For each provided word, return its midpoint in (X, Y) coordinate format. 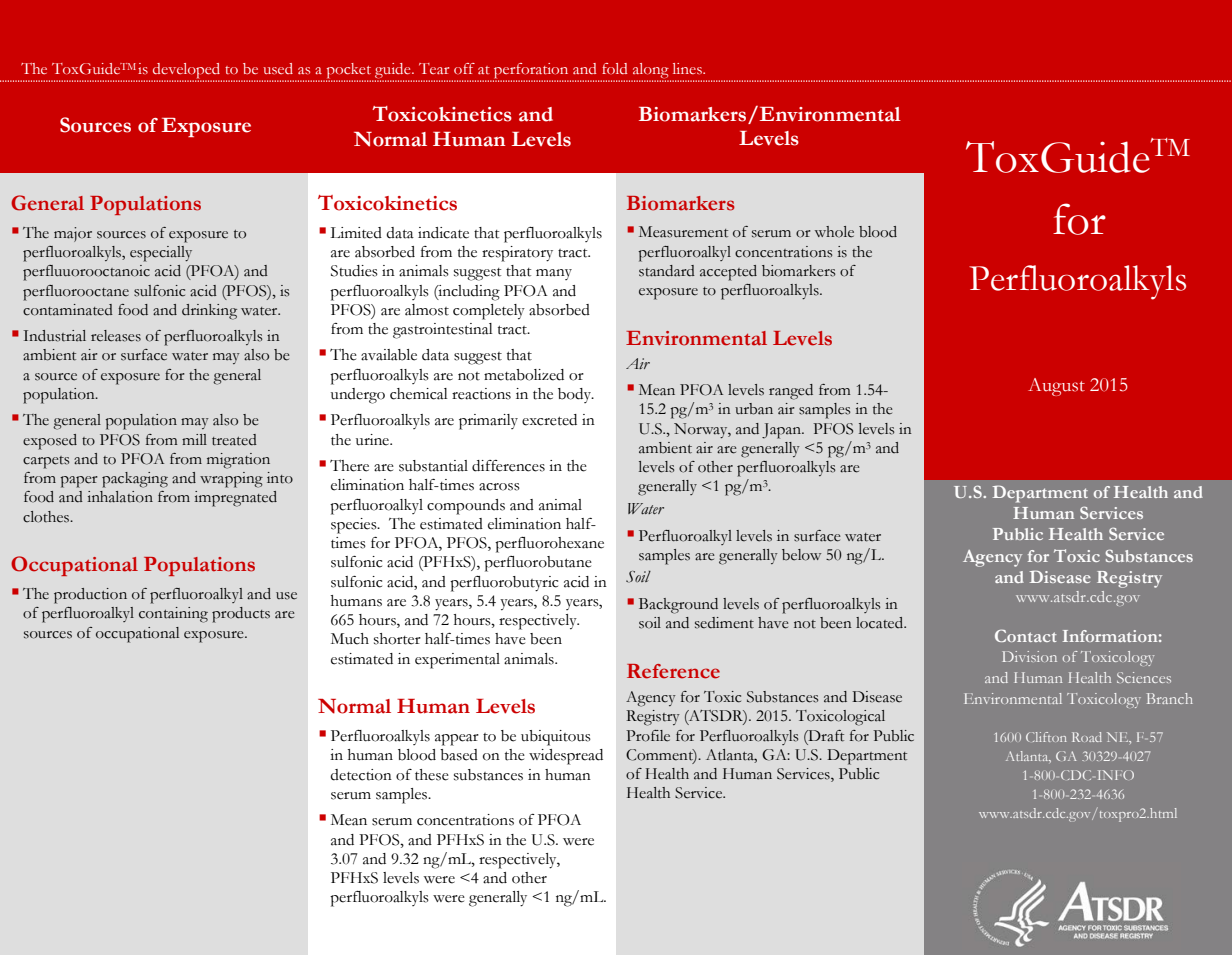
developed (186, 72)
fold (614, 68)
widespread (566, 757)
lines (688, 68)
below (801, 555)
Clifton (1046, 737)
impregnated (235, 499)
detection (361, 775)
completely (489, 312)
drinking (209, 312)
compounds (466, 507)
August (1056, 387)
